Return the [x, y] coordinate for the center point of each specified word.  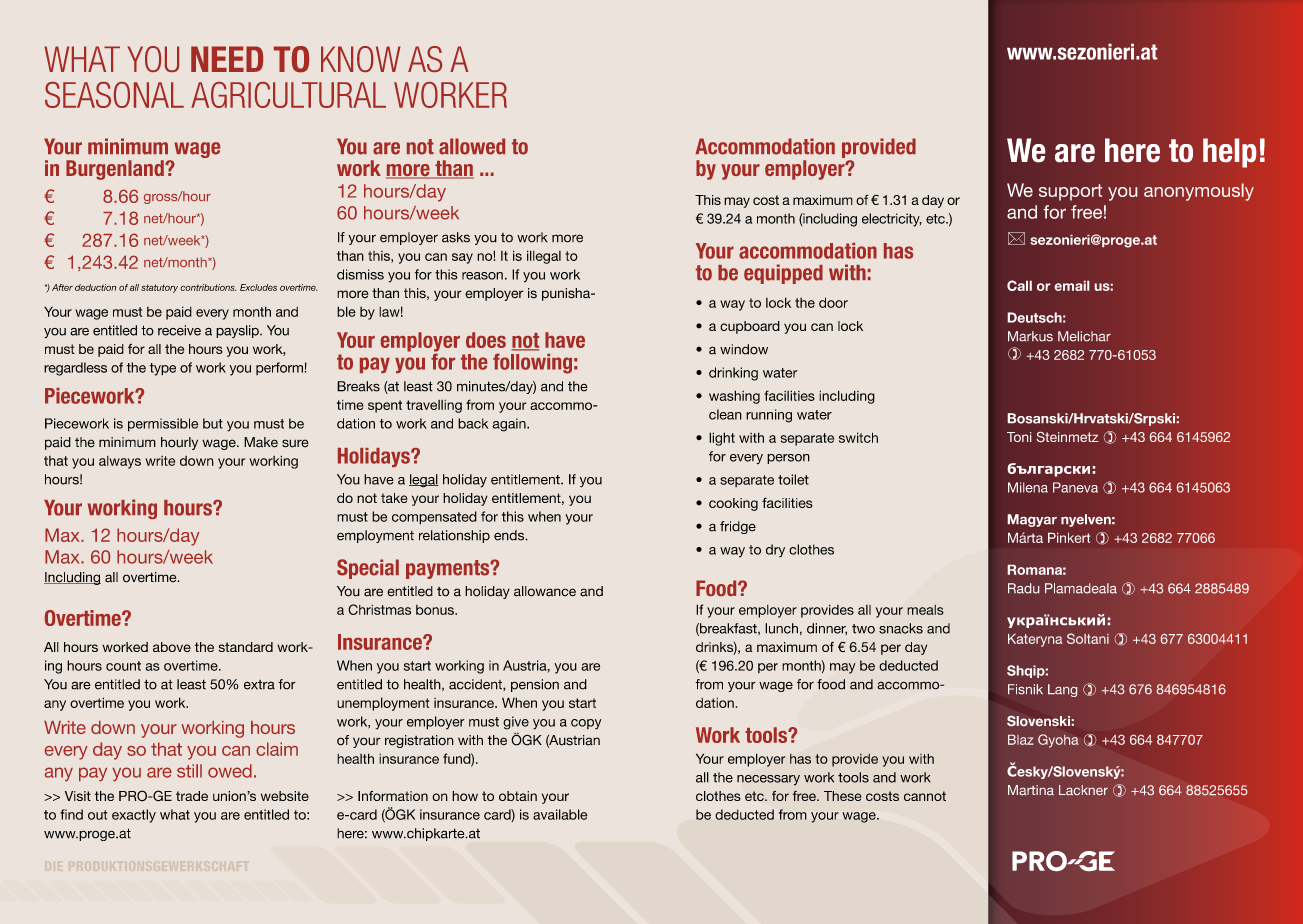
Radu [1023, 588]
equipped [783, 274]
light [722, 439]
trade [192, 796]
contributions [208, 287]
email [1072, 285]
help [1229, 153]
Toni [1019, 437]
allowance [545, 591]
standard [246, 647]
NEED [227, 59]
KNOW [360, 59]
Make [261, 442]
